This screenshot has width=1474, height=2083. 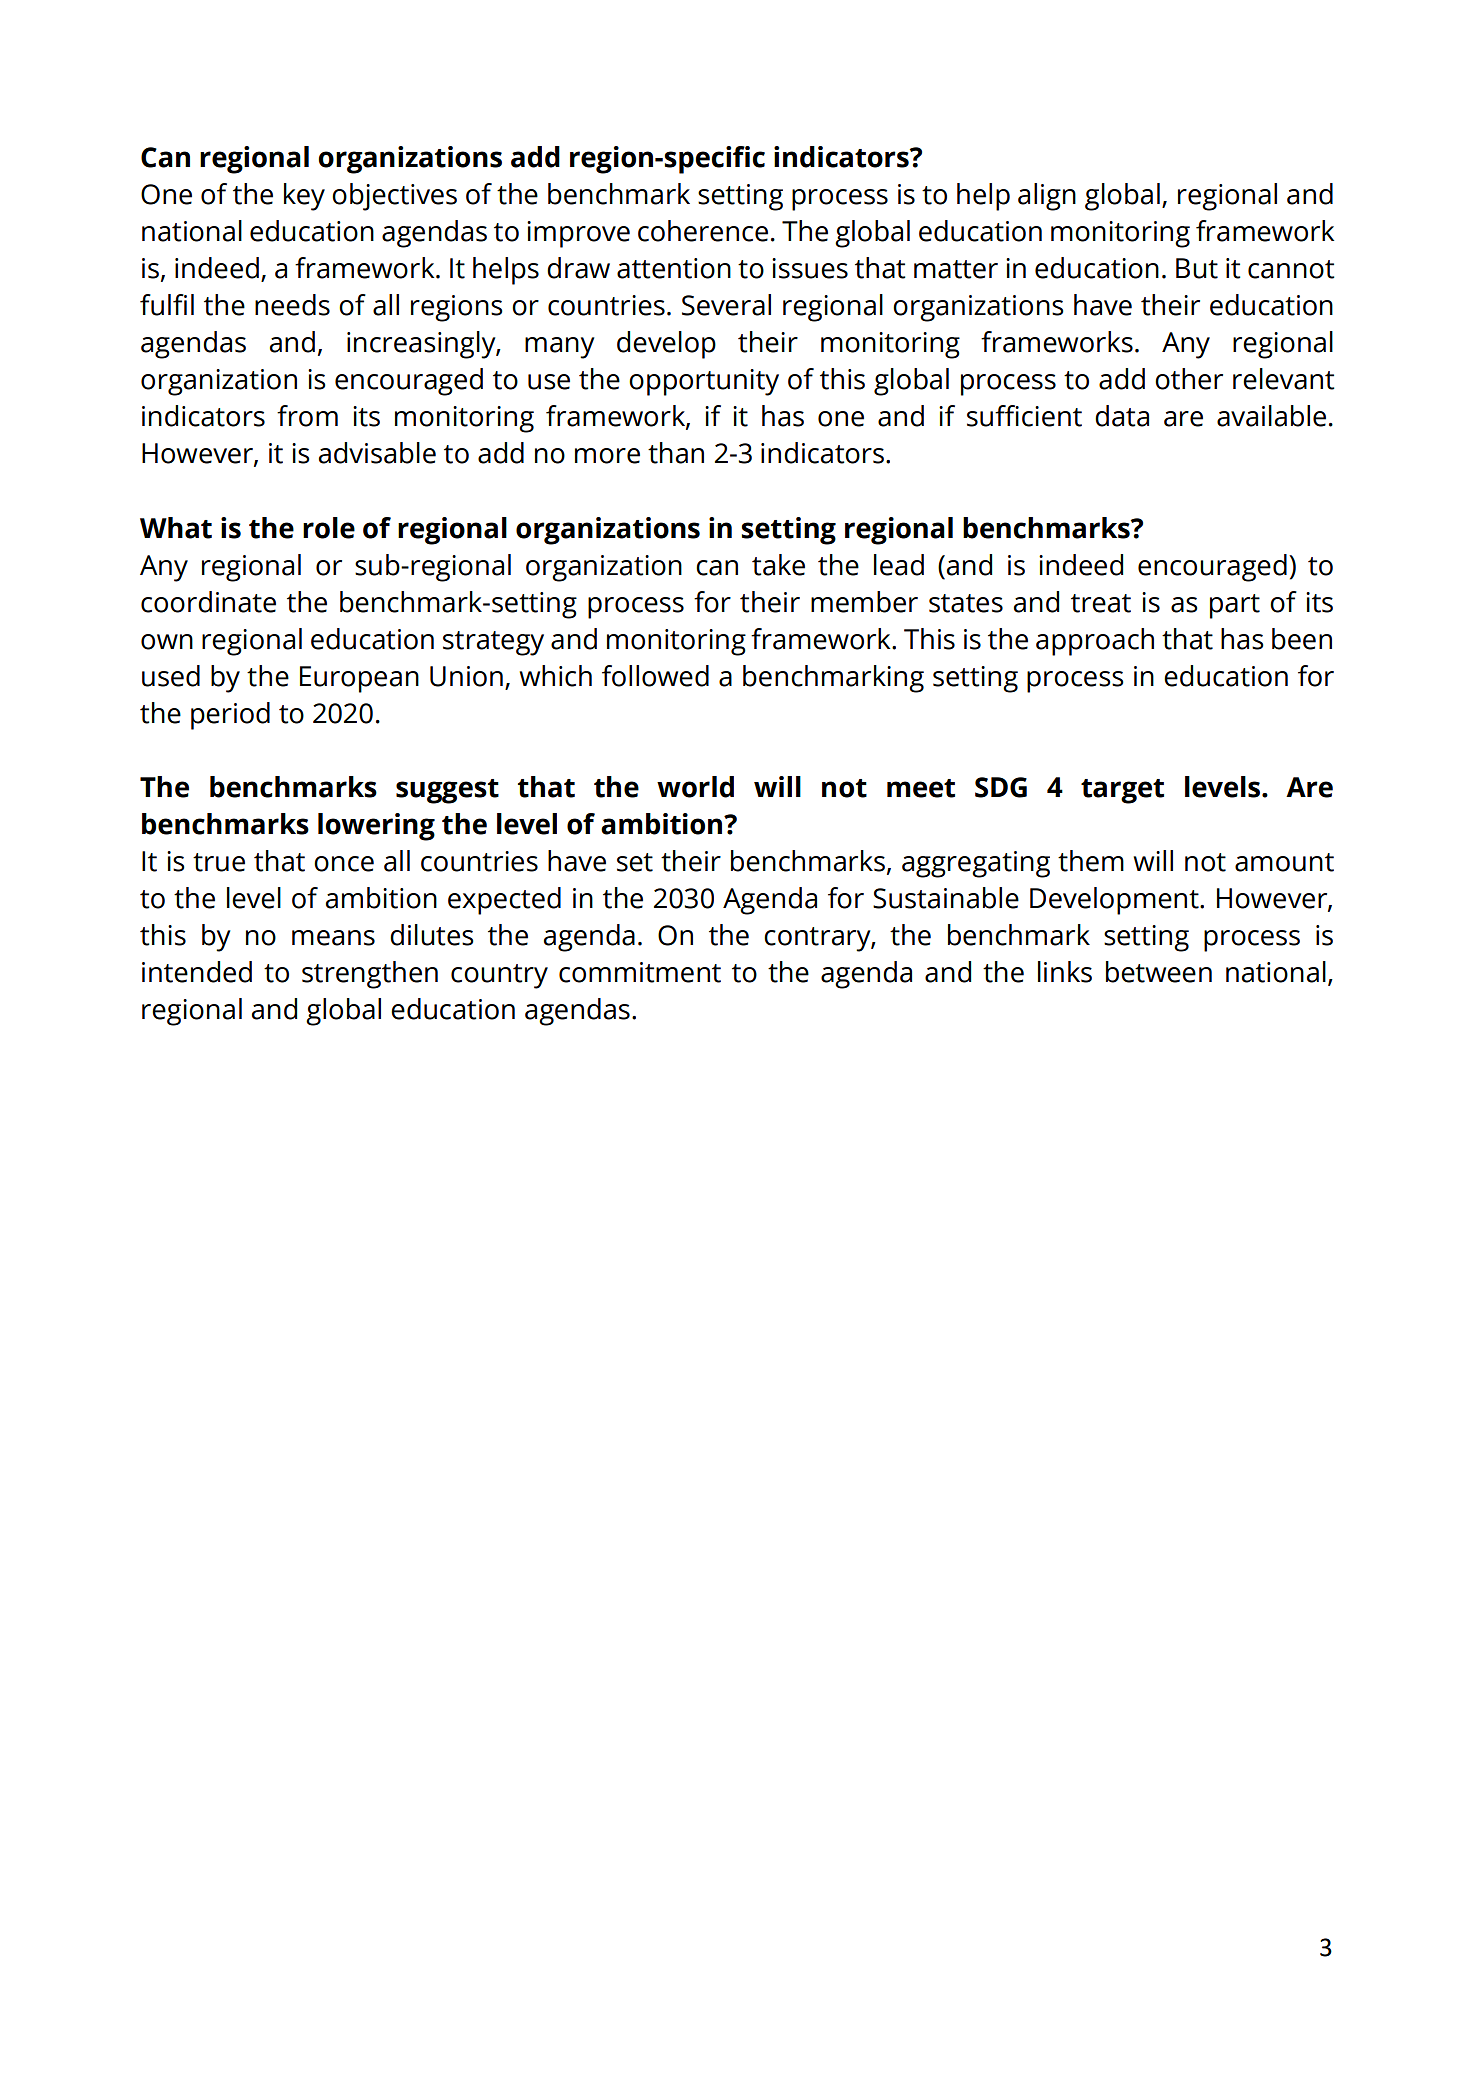 I want to click on period, so click(x=230, y=716).
